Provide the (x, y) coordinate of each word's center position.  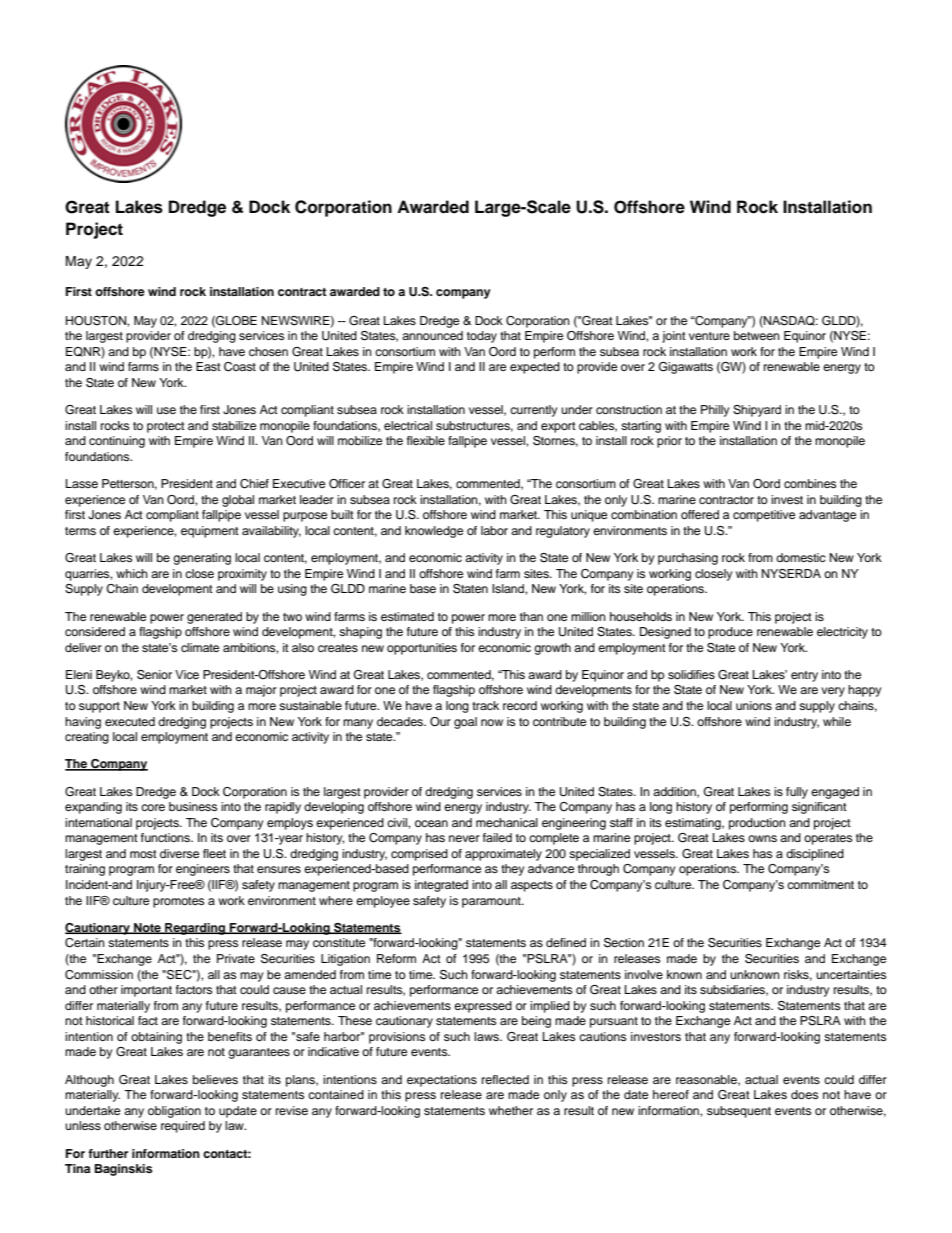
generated (214, 618)
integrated (441, 886)
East (208, 366)
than (531, 616)
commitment (820, 884)
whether (511, 1110)
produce (730, 633)
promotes (178, 902)
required (183, 1127)
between (757, 335)
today (482, 337)
